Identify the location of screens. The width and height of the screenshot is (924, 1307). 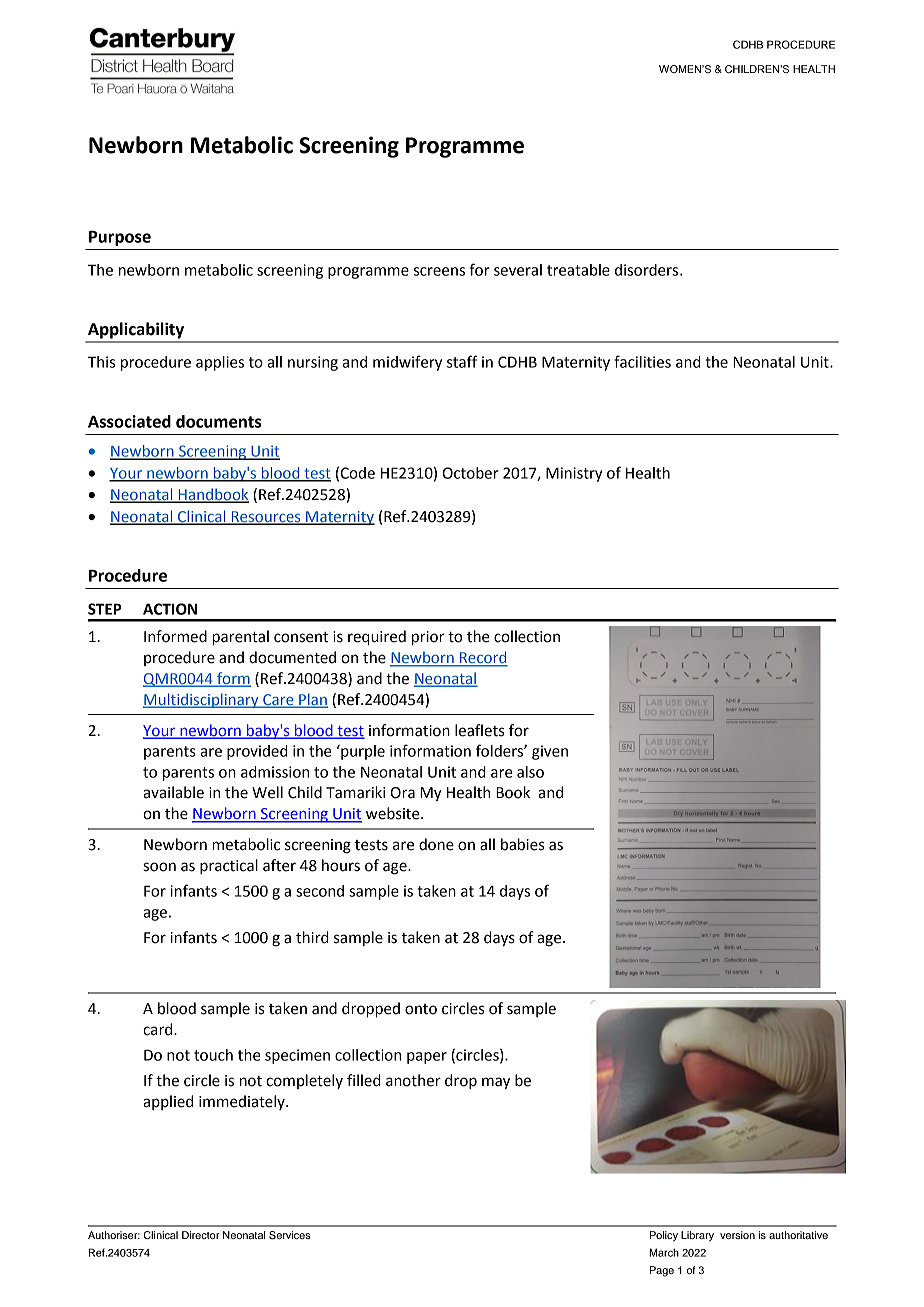
(439, 271).
